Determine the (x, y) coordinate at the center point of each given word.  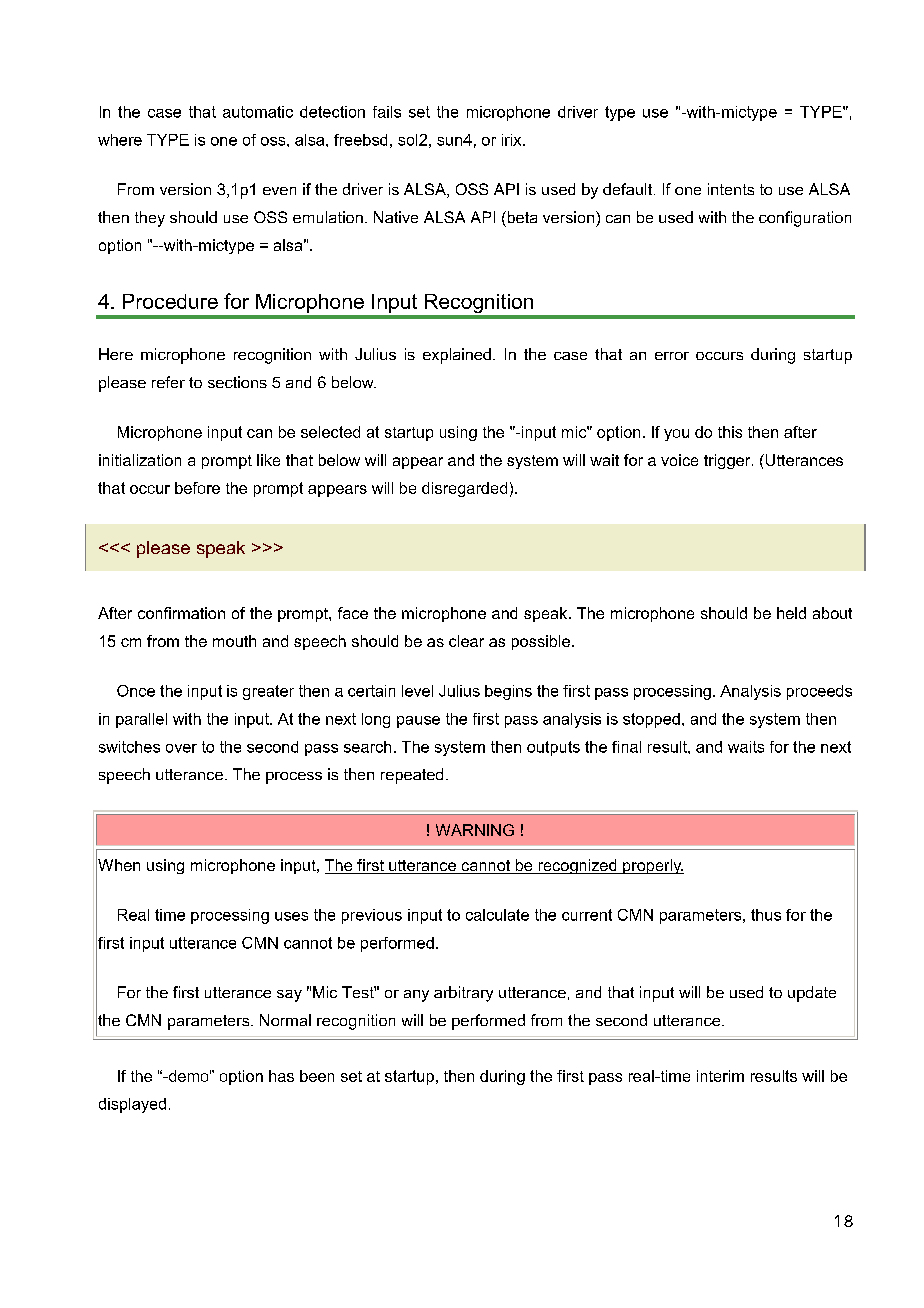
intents (731, 189)
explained (457, 356)
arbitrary (463, 994)
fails (387, 112)
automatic (258, 112)
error (672, 356)
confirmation (181, 613)
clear (466, 641)
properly (652, 866)
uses (291, 916)
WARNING (475, 830)
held (791, 613)
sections (237, 382)
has (281, 1076)
